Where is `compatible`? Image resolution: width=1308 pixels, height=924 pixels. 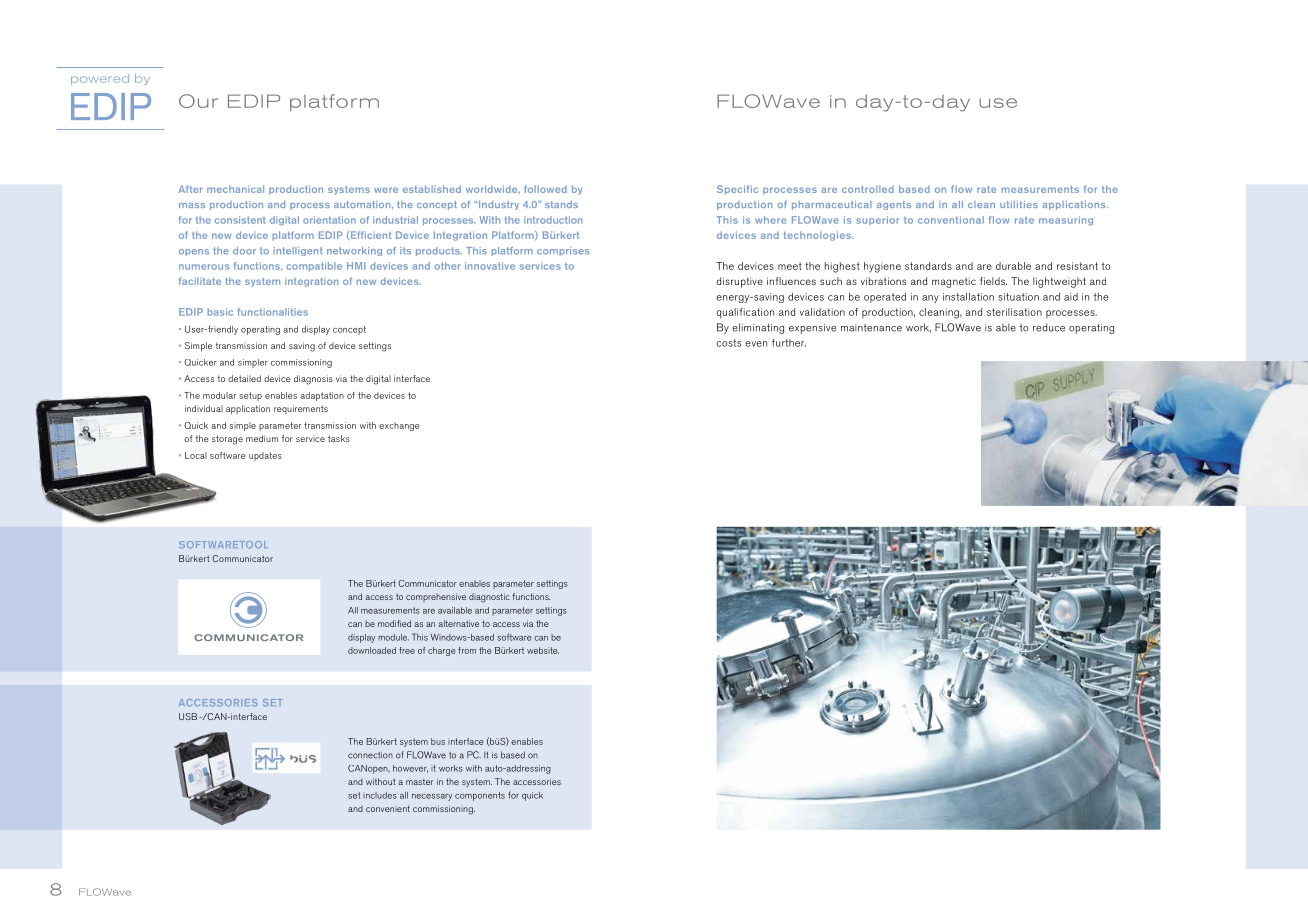
compatible is located at coordinates (314, 266).
